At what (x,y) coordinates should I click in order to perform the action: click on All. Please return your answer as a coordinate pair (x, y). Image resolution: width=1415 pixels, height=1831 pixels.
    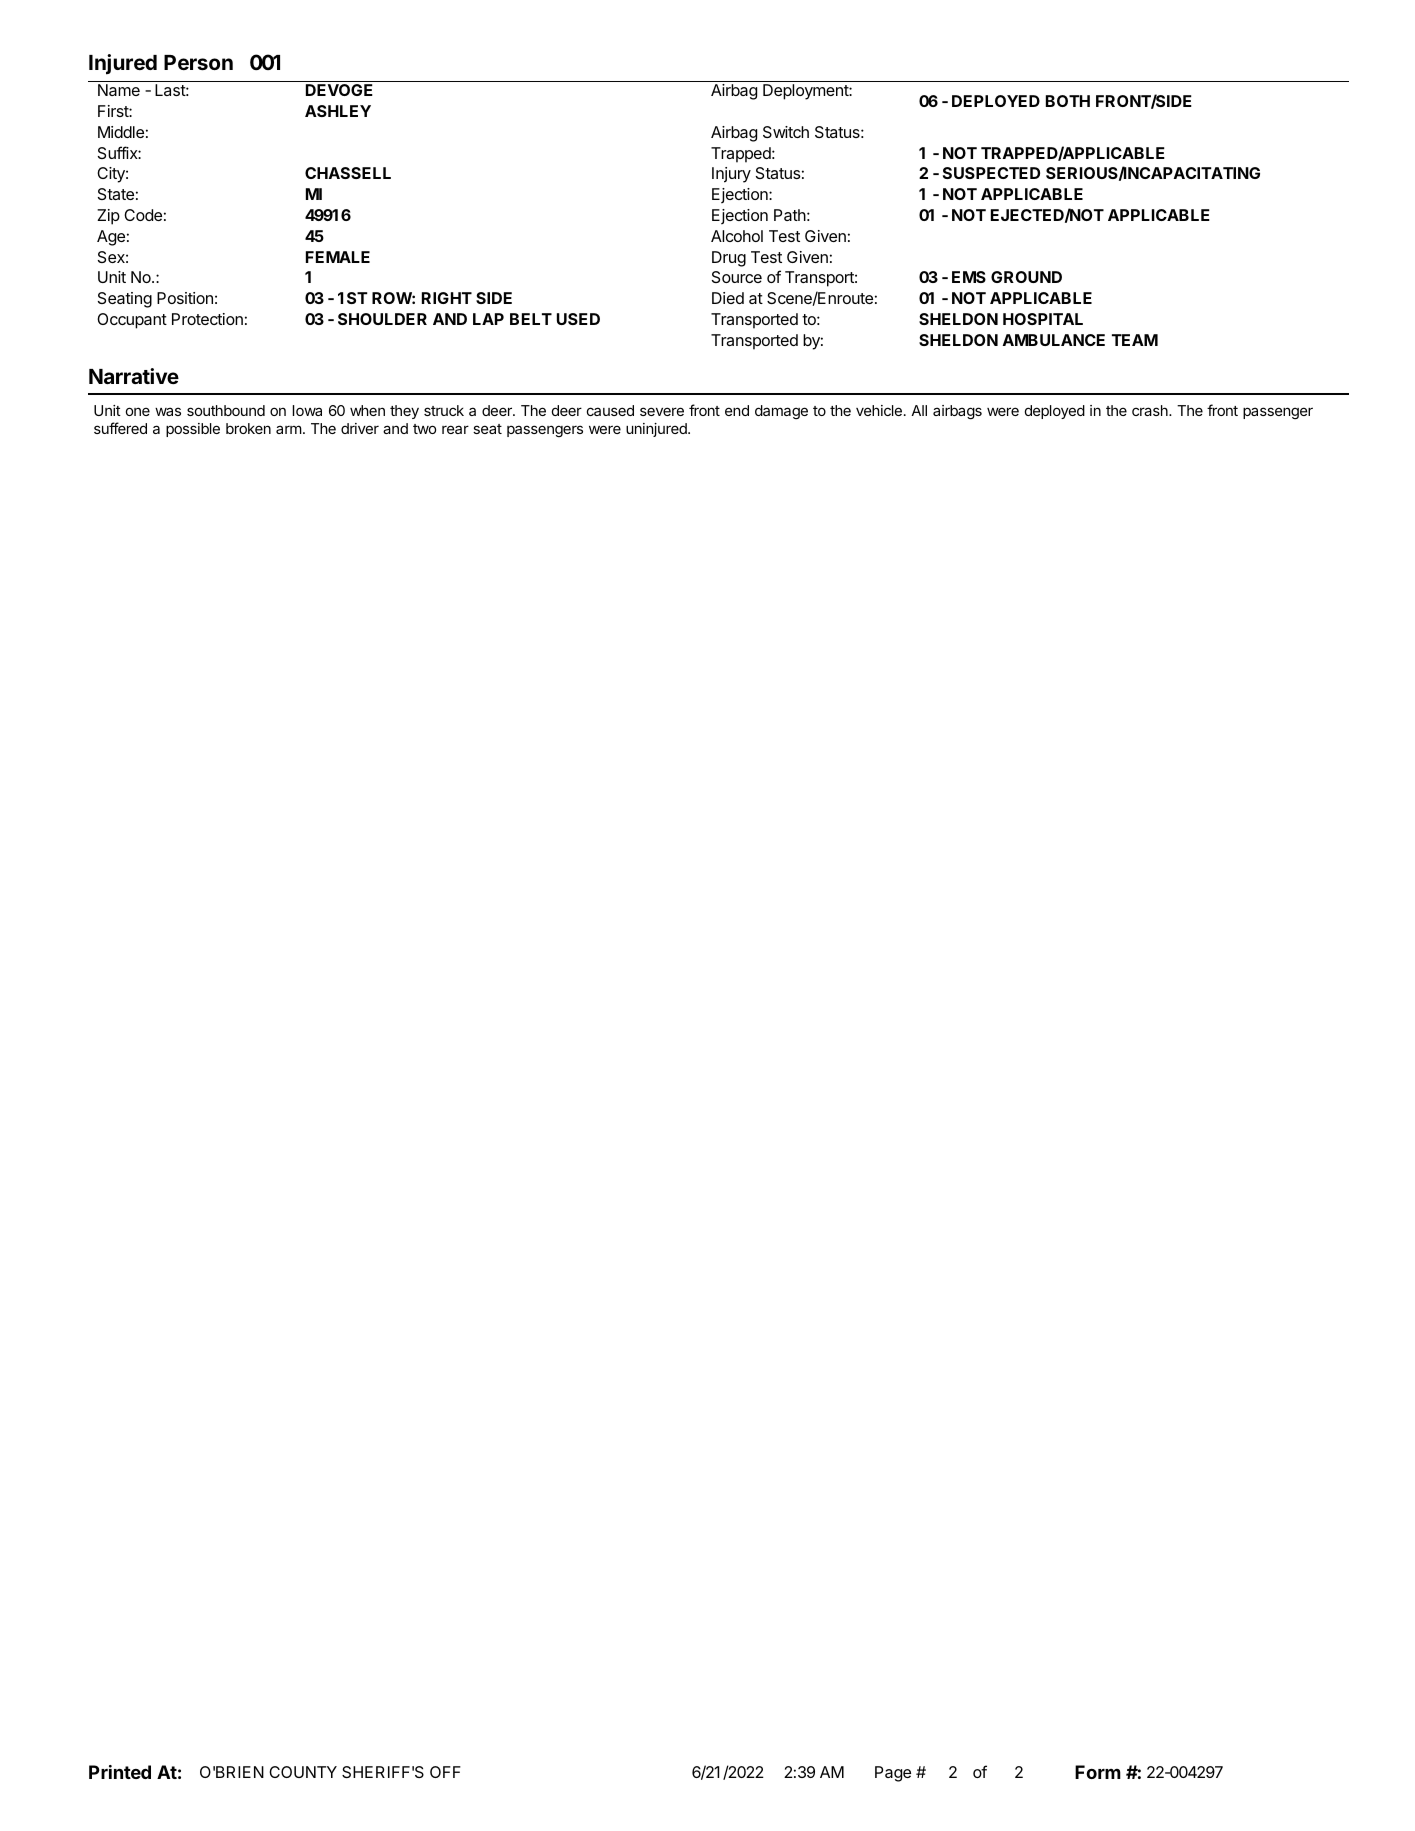
    Looking at the image, I should click on (919, 410).
